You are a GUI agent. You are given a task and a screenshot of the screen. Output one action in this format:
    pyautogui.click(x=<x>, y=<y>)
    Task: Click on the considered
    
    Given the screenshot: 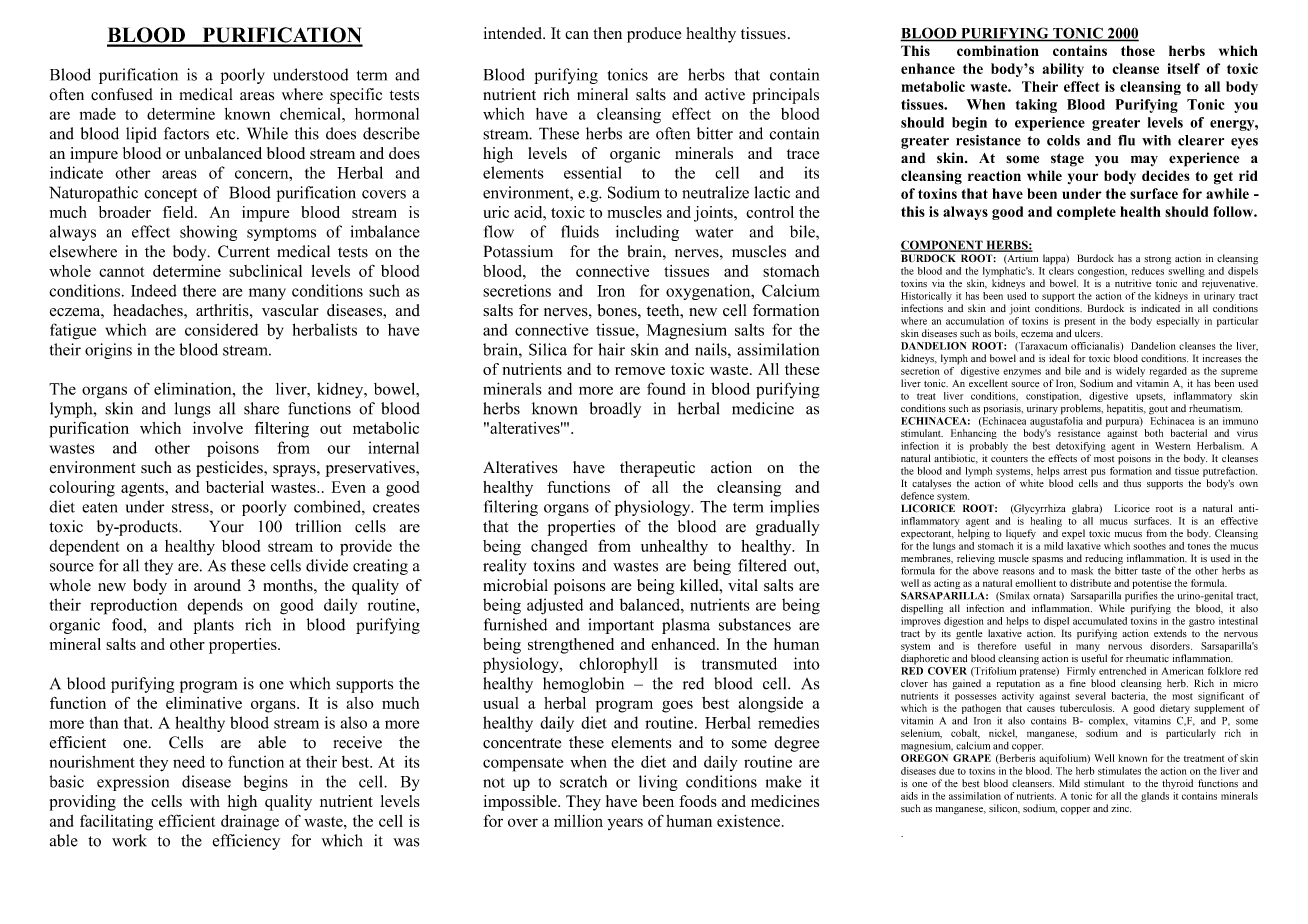 What is the action you would take?
    pyautogui.click(x=221, y=329)
